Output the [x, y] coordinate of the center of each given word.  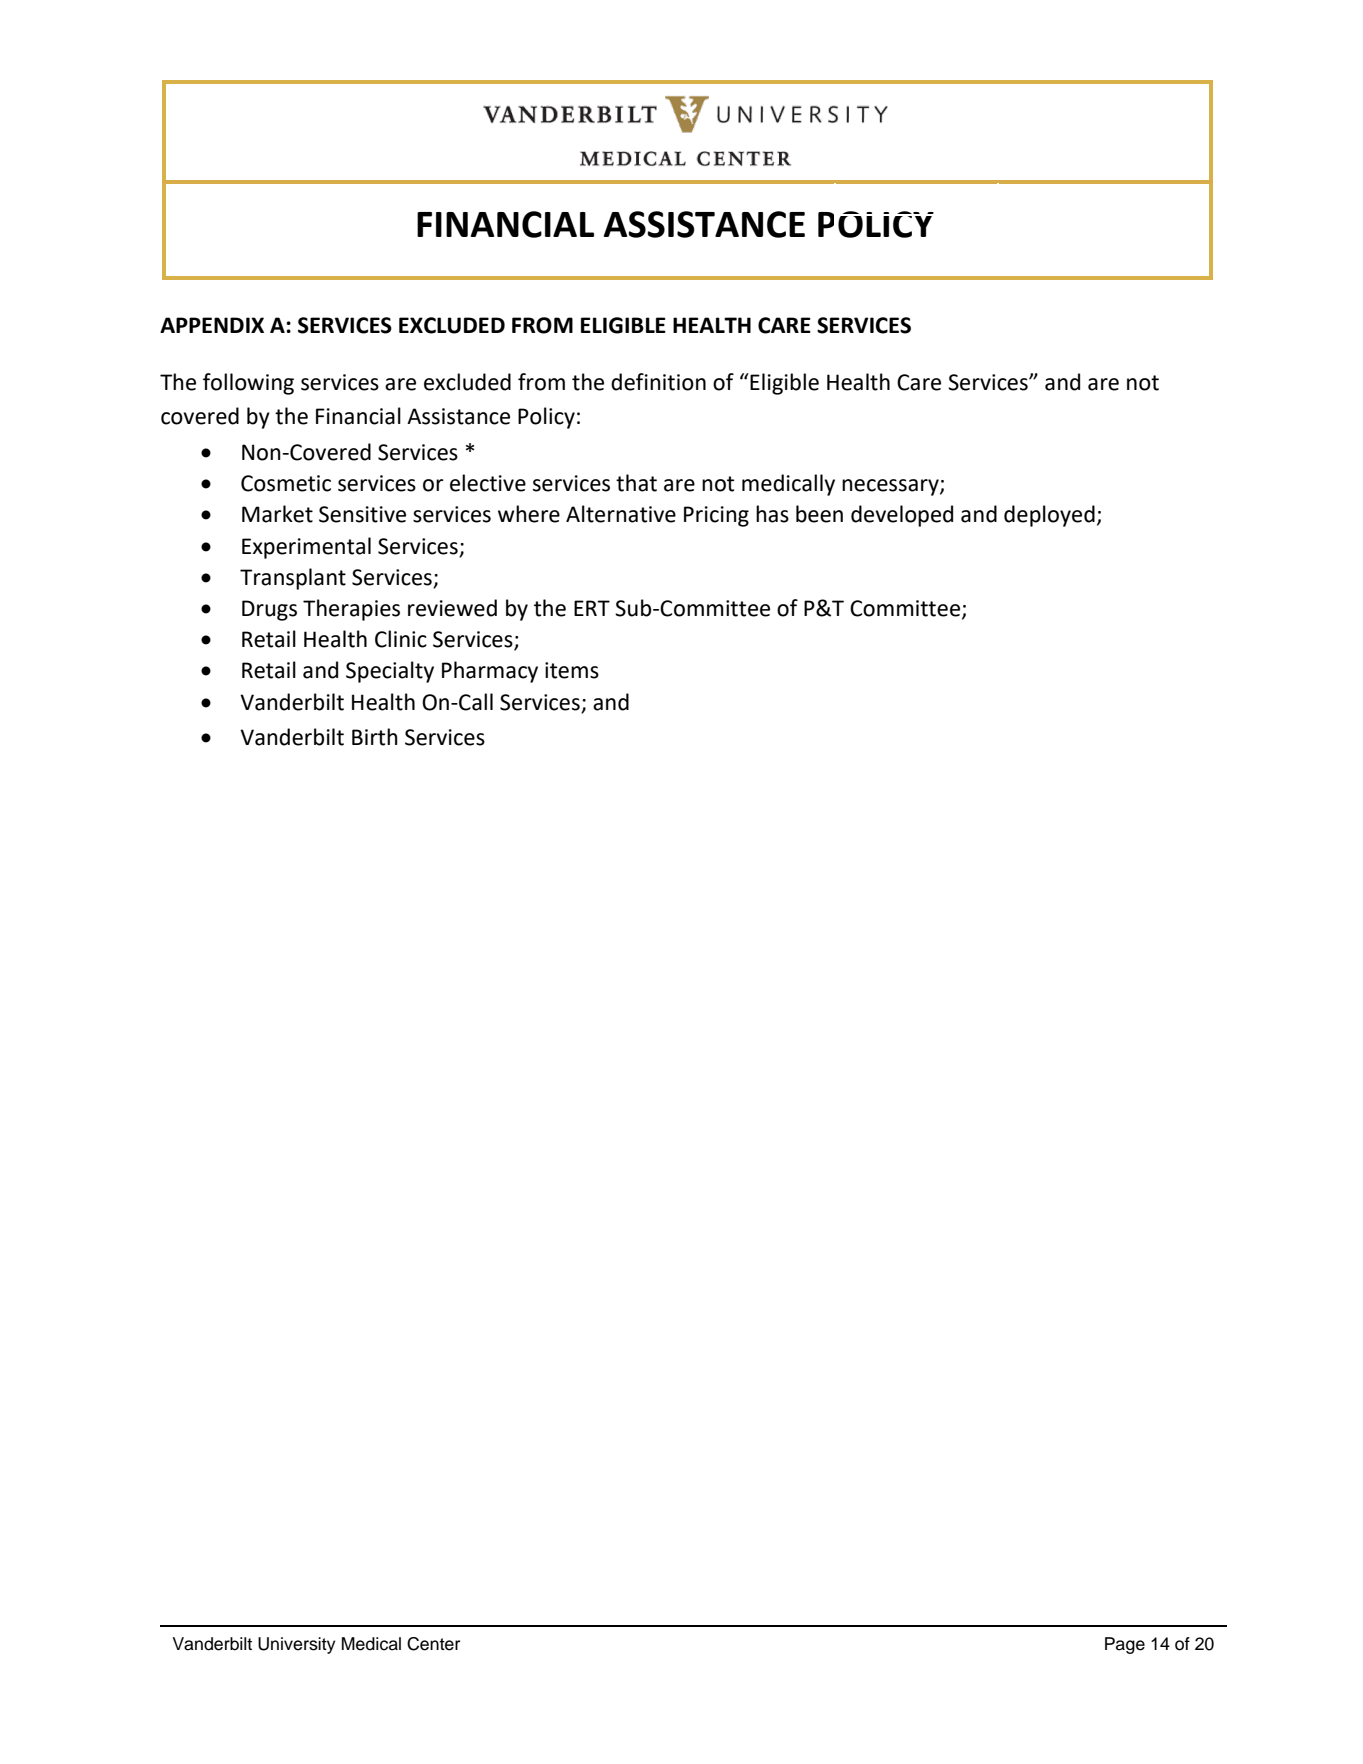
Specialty [390, 672]
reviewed [452, 608]
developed [902, 516]
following [248, 384]
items [572, 670]
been [819, 514]
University [296, 1645]
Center [433, 1644]
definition [658, 382]
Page [1125, 1645]
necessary [891, 487]
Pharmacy [490, 672]
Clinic [401, 639]
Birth [375, 737]
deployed [1049, 516]
